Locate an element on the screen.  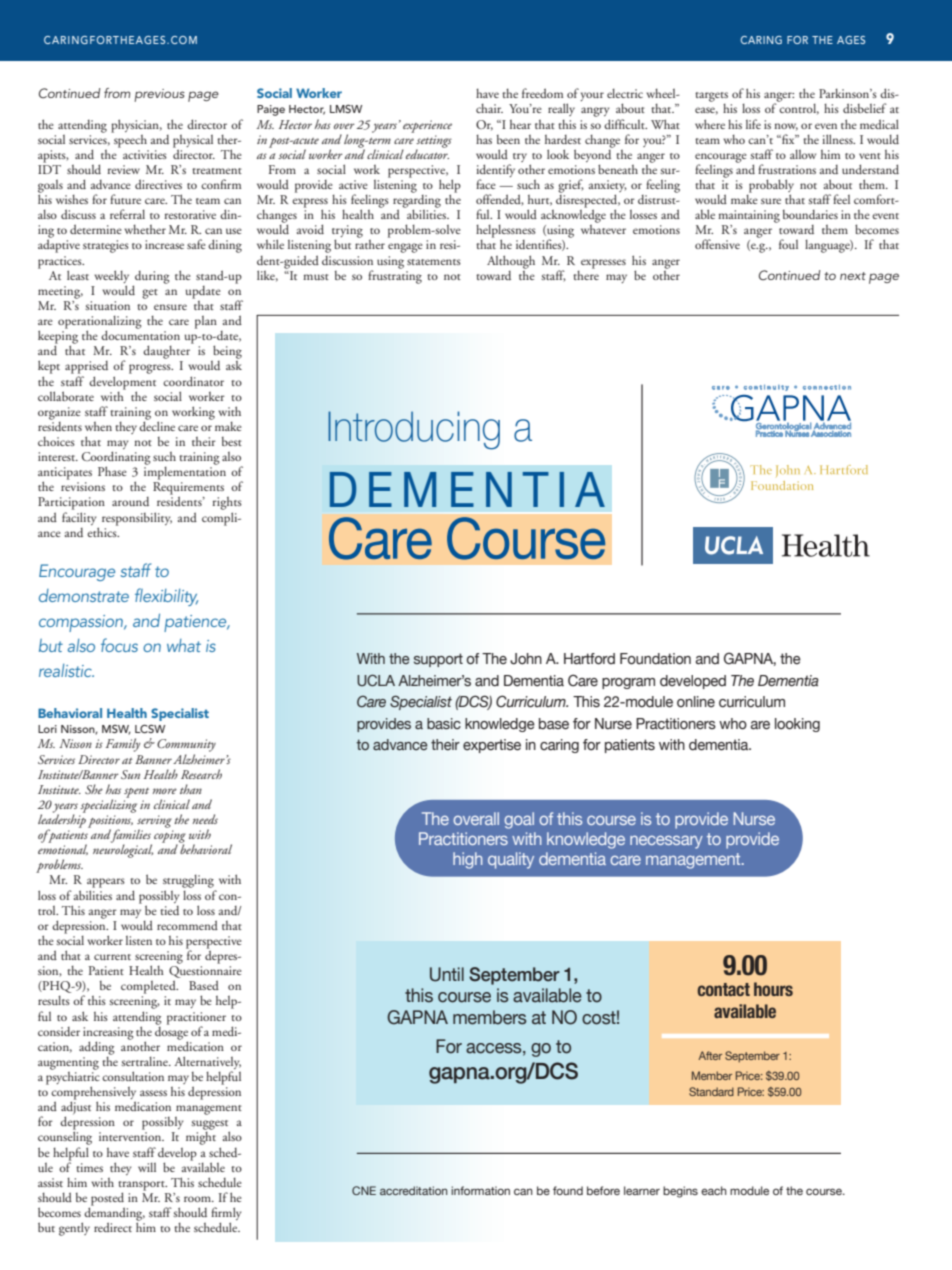
experience is located at coordinates (427, 126).
